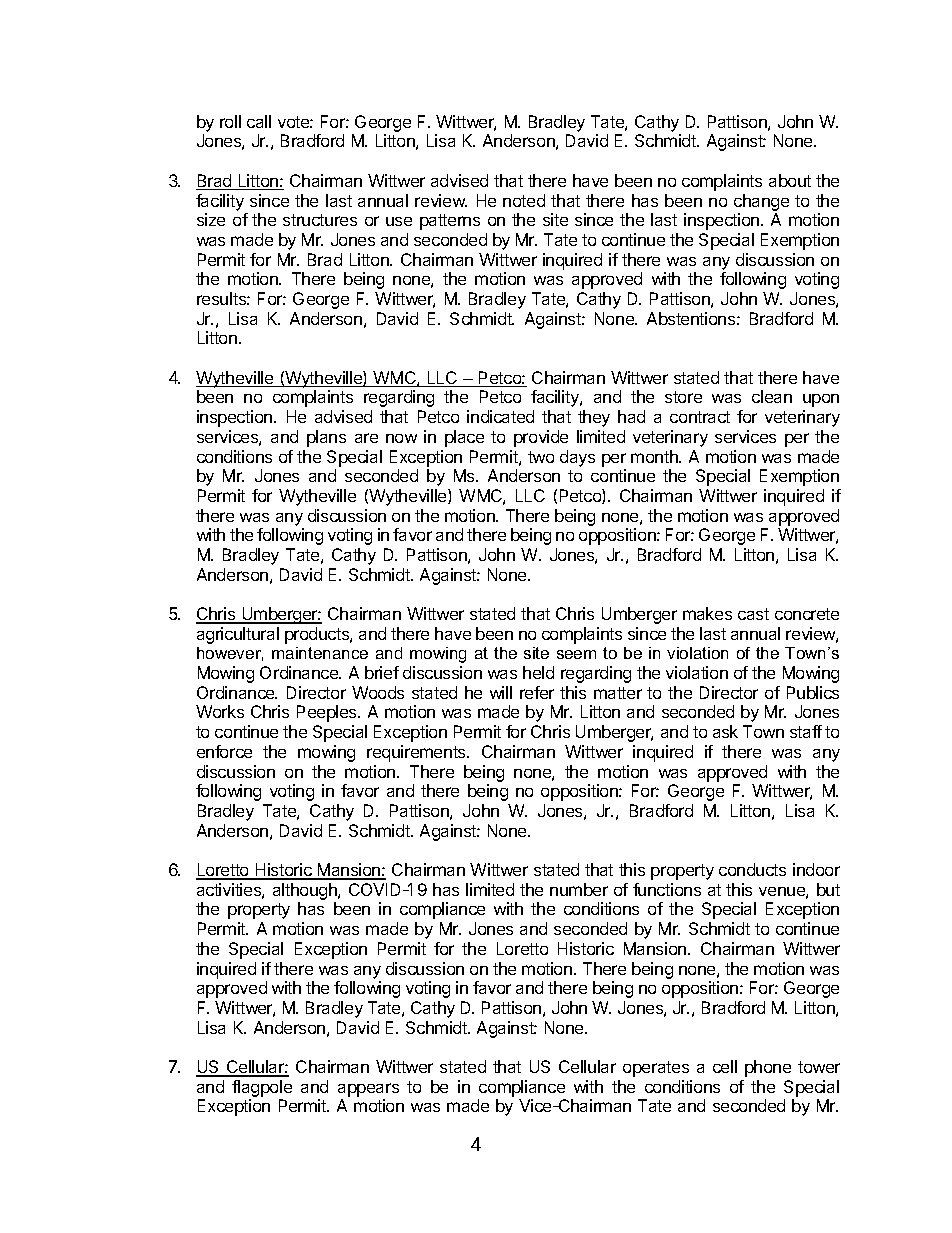 The image size is (952, 1233). Describe the element at coordinates (541, 457) in the page. I see `two` at that location.
